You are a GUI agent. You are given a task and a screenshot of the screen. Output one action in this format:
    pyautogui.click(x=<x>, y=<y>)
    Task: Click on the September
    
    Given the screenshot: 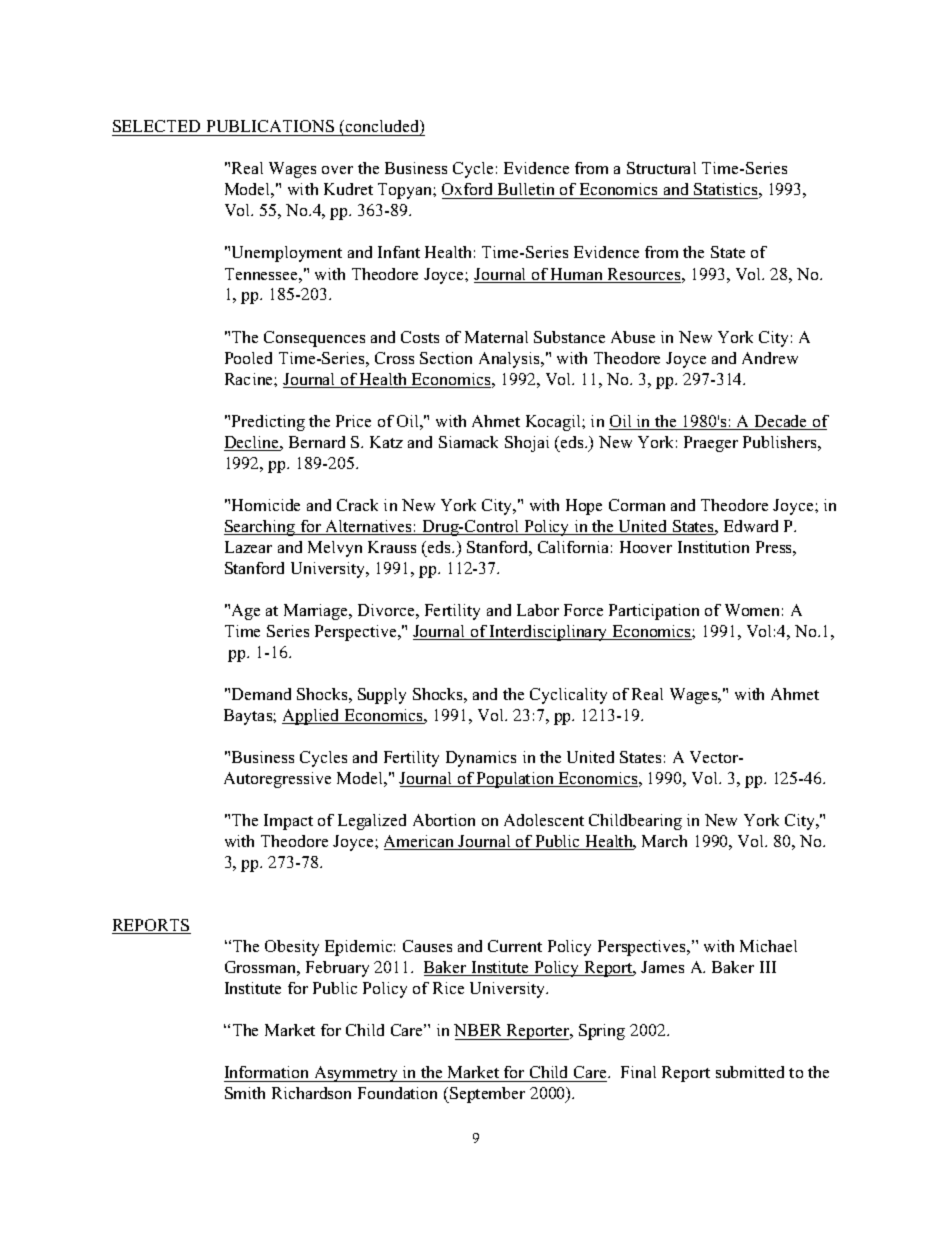 What is the action you would take?
    pyautogui.click(x=486, y=1095)
